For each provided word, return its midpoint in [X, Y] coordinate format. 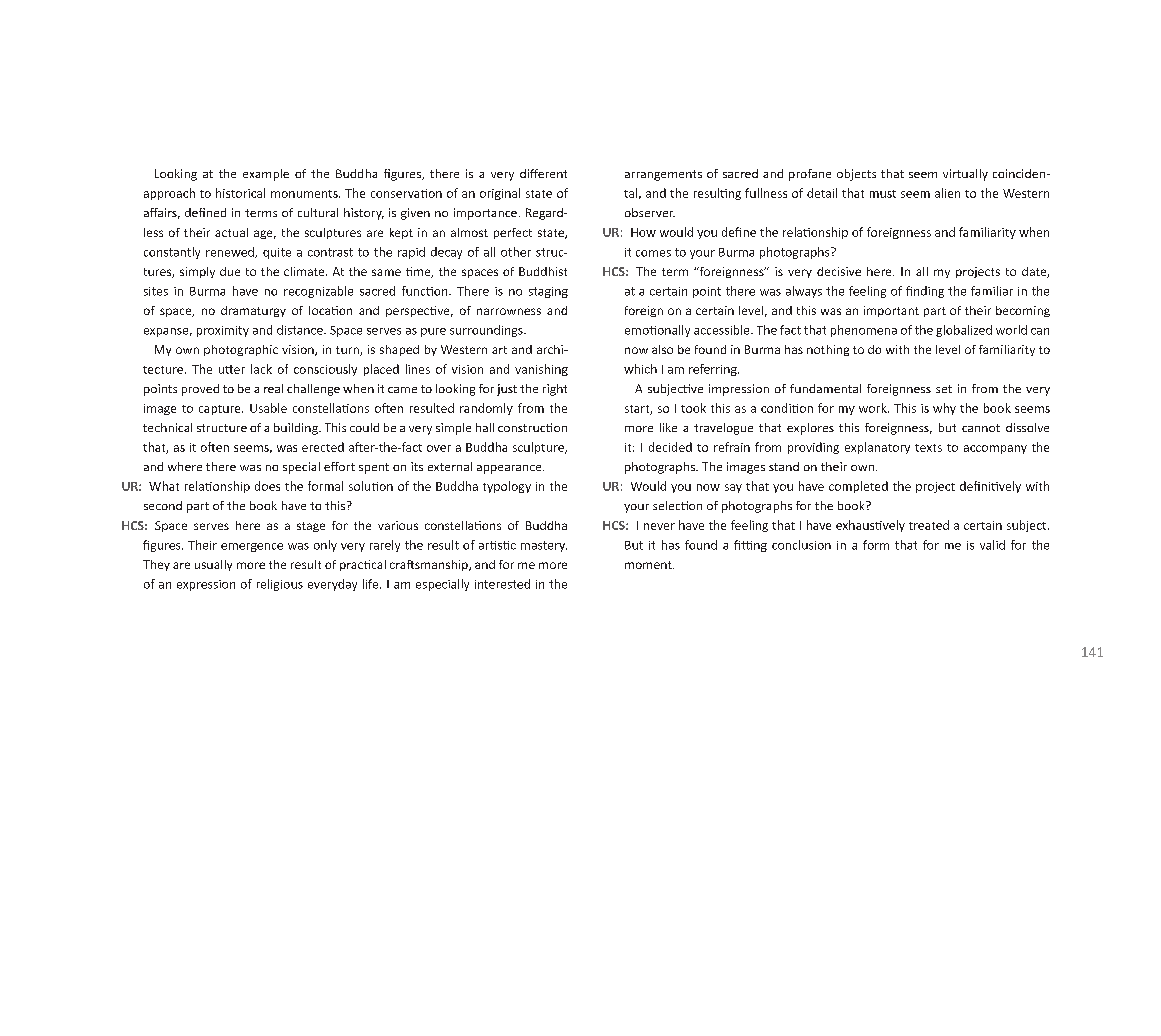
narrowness [509, 311]
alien [947, 193]
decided [670, 447]
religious [280, 585]
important [891, 311]
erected [323, 447]
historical [240, 193]
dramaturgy [253, 311]
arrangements [663, 175]
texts [928, 448]
